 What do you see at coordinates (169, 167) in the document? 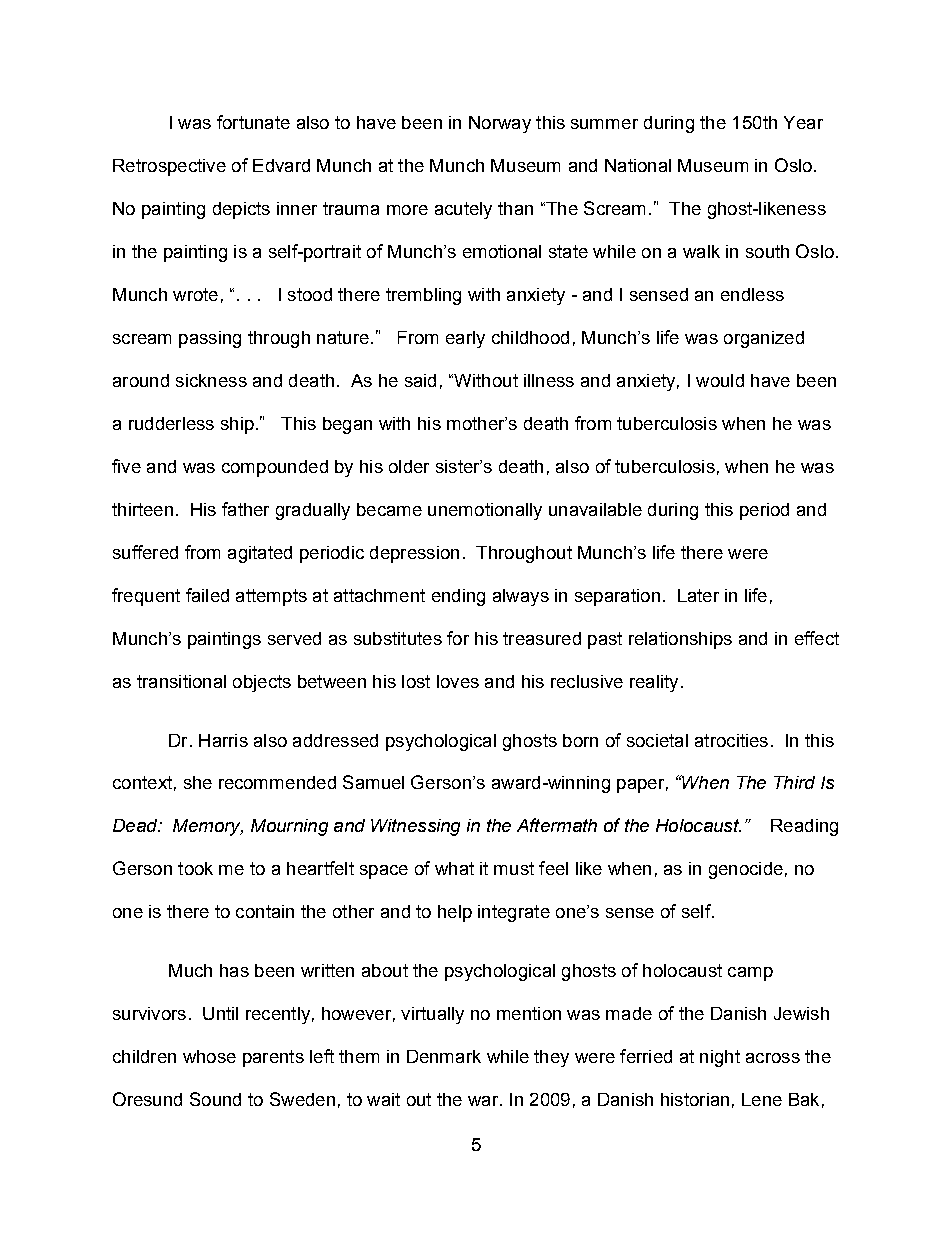
I see `Retrospective` at bounding box center [169, 167].
